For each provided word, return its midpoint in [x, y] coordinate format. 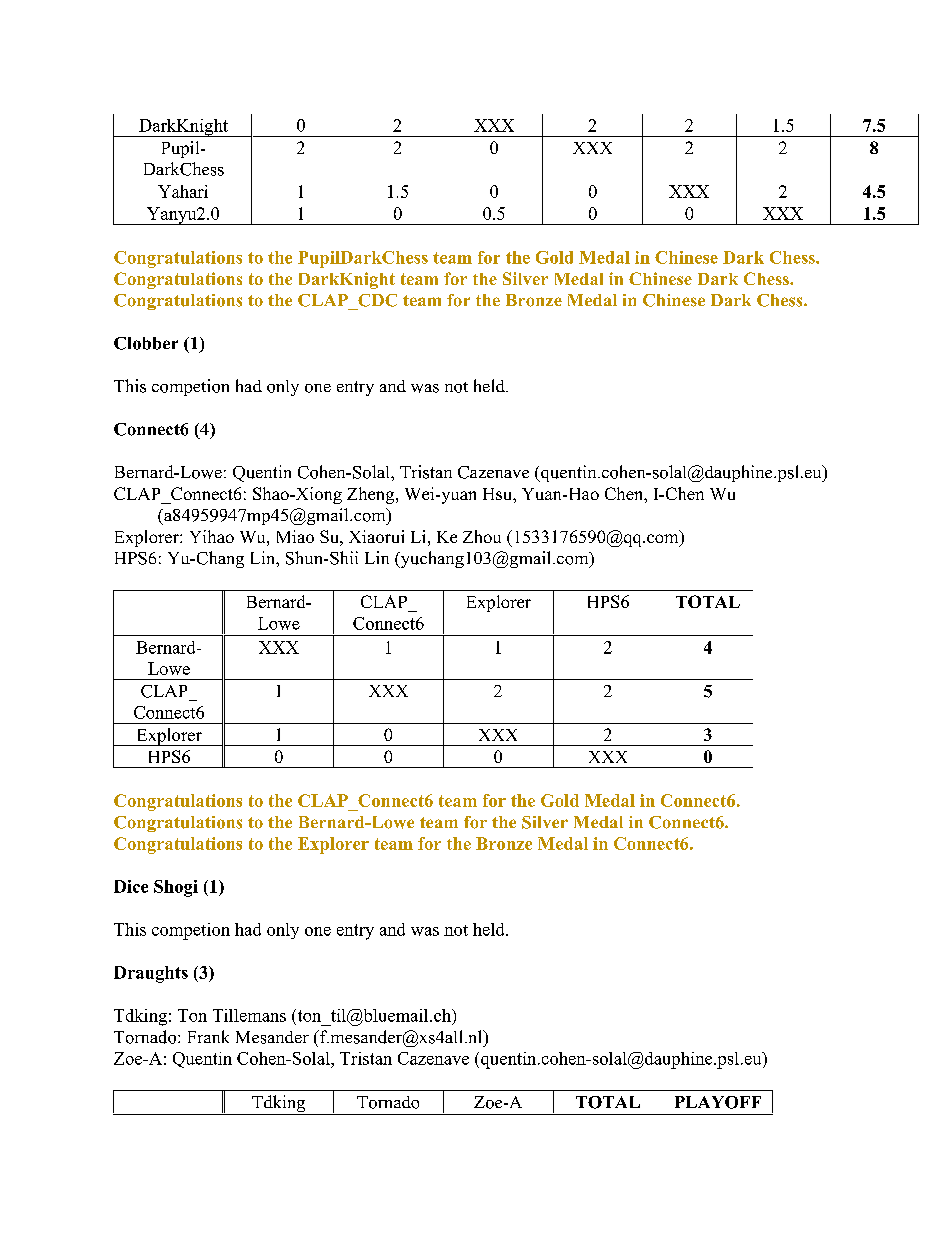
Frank [208, 1036]
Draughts [151, 974]
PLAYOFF [718, 1102]
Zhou [482, 536]
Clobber [146, 343]
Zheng [372, 495]
